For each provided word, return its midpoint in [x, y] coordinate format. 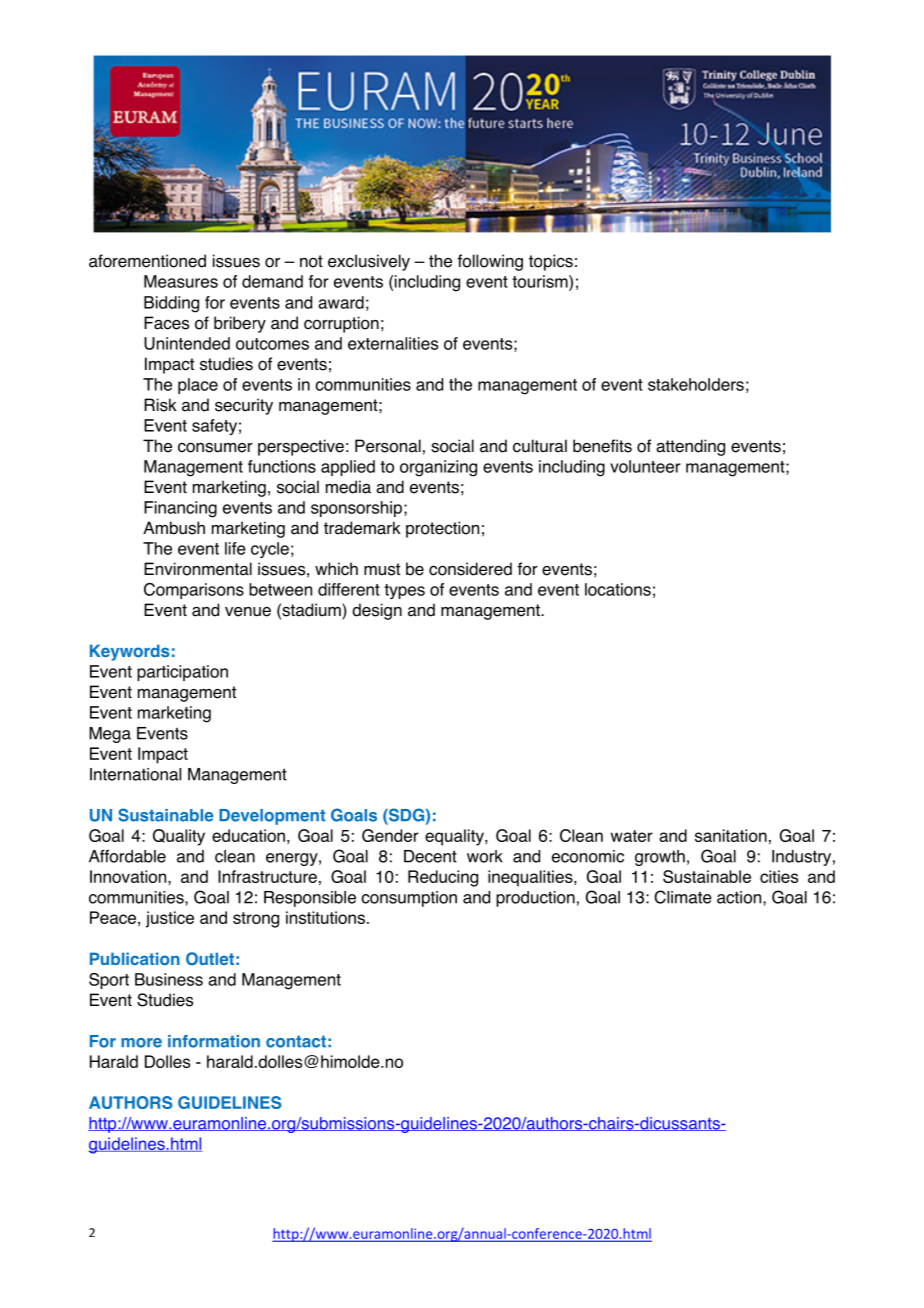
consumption [409, 899]
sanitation [731, 835]
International [135, 774]
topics [551, 262]
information [214, 1041]
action [740, 898]
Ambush [174, 528]
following [490, 262]
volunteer [645, 466]
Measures [181, 281]
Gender [390, 835]
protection [442, 529]
